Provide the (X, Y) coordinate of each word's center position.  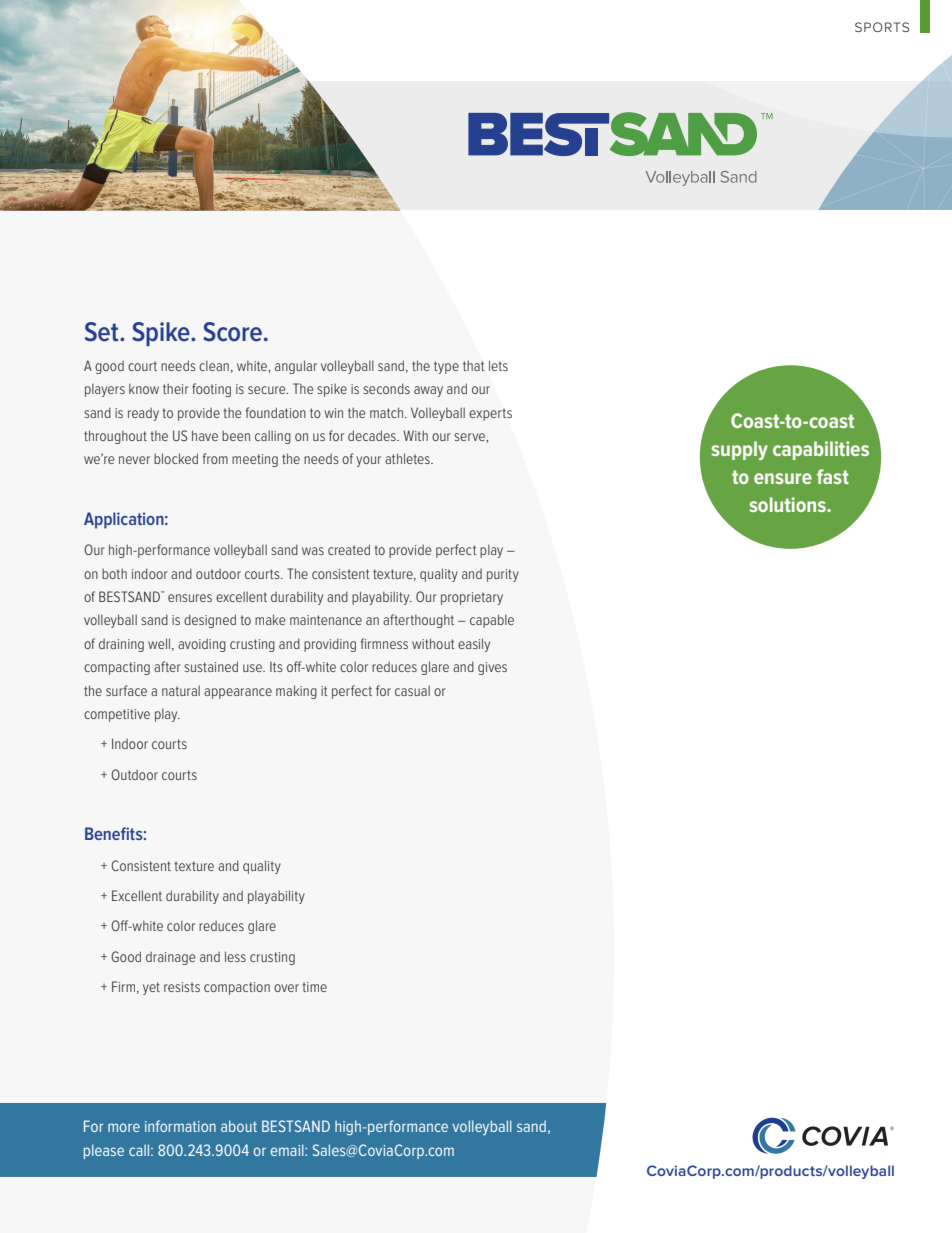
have (205, 435)
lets (498, 365)
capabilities (821, 450)
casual (412, 690)
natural (181, 690)
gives (492, 668)
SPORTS (882, 27)
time (314, 987)
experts (490, 414)
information (180, 1126)
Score (232, 332)
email (288, 1150)
